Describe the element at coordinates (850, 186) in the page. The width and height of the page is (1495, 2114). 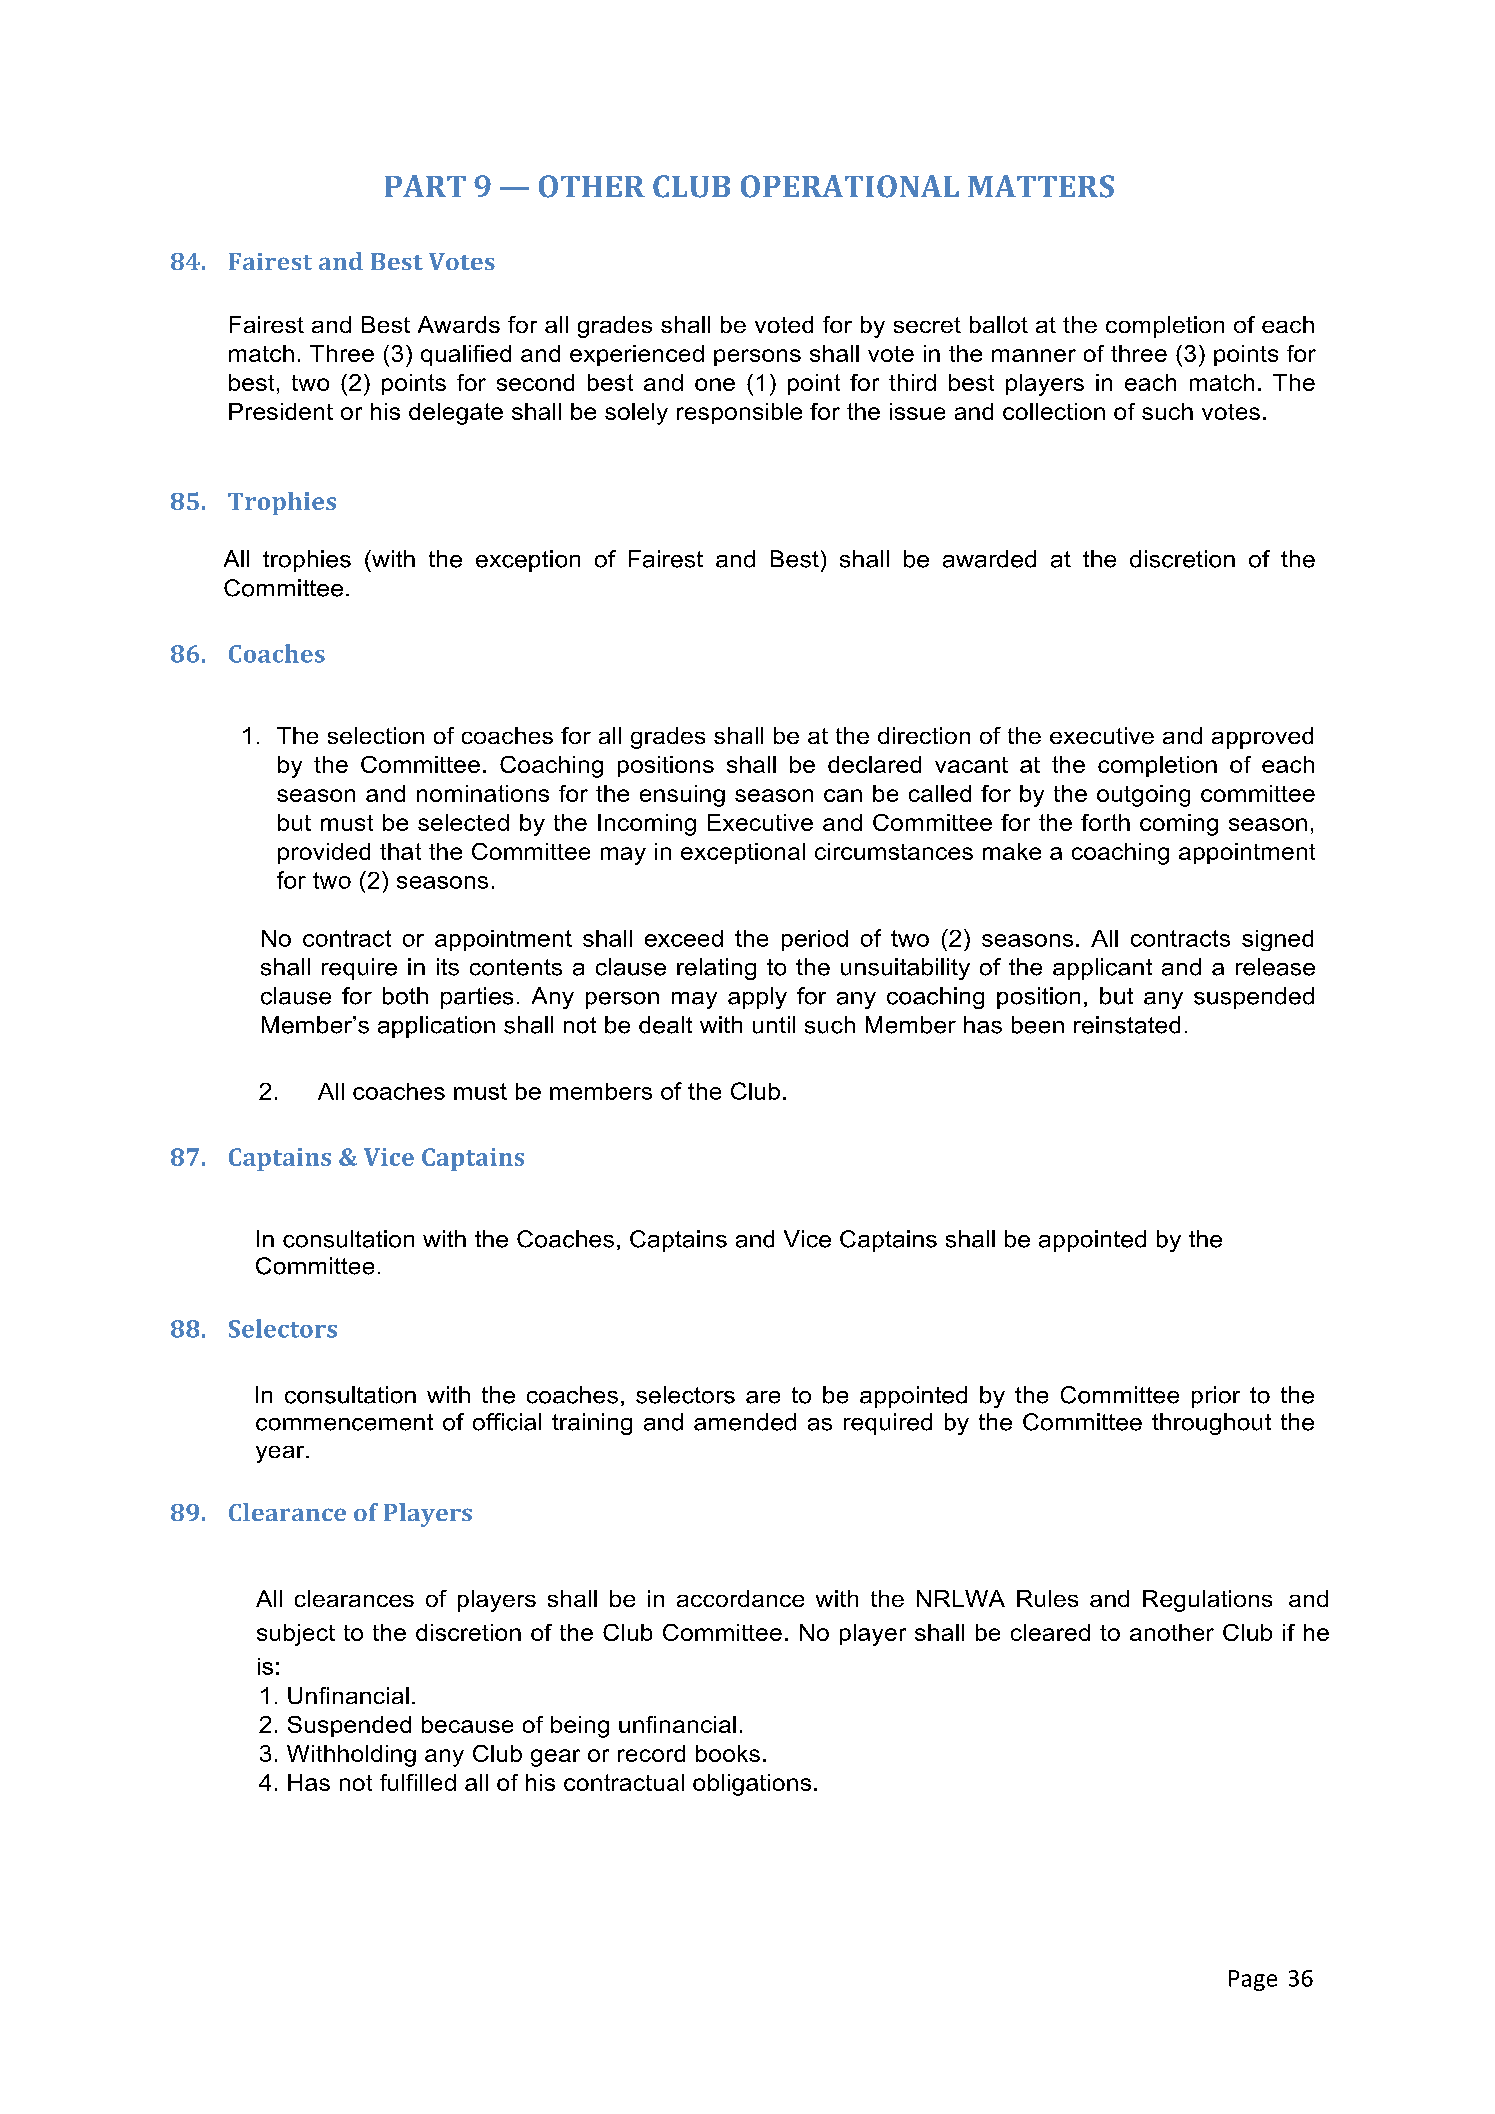
I see `OPERATIONAL` at that location.
